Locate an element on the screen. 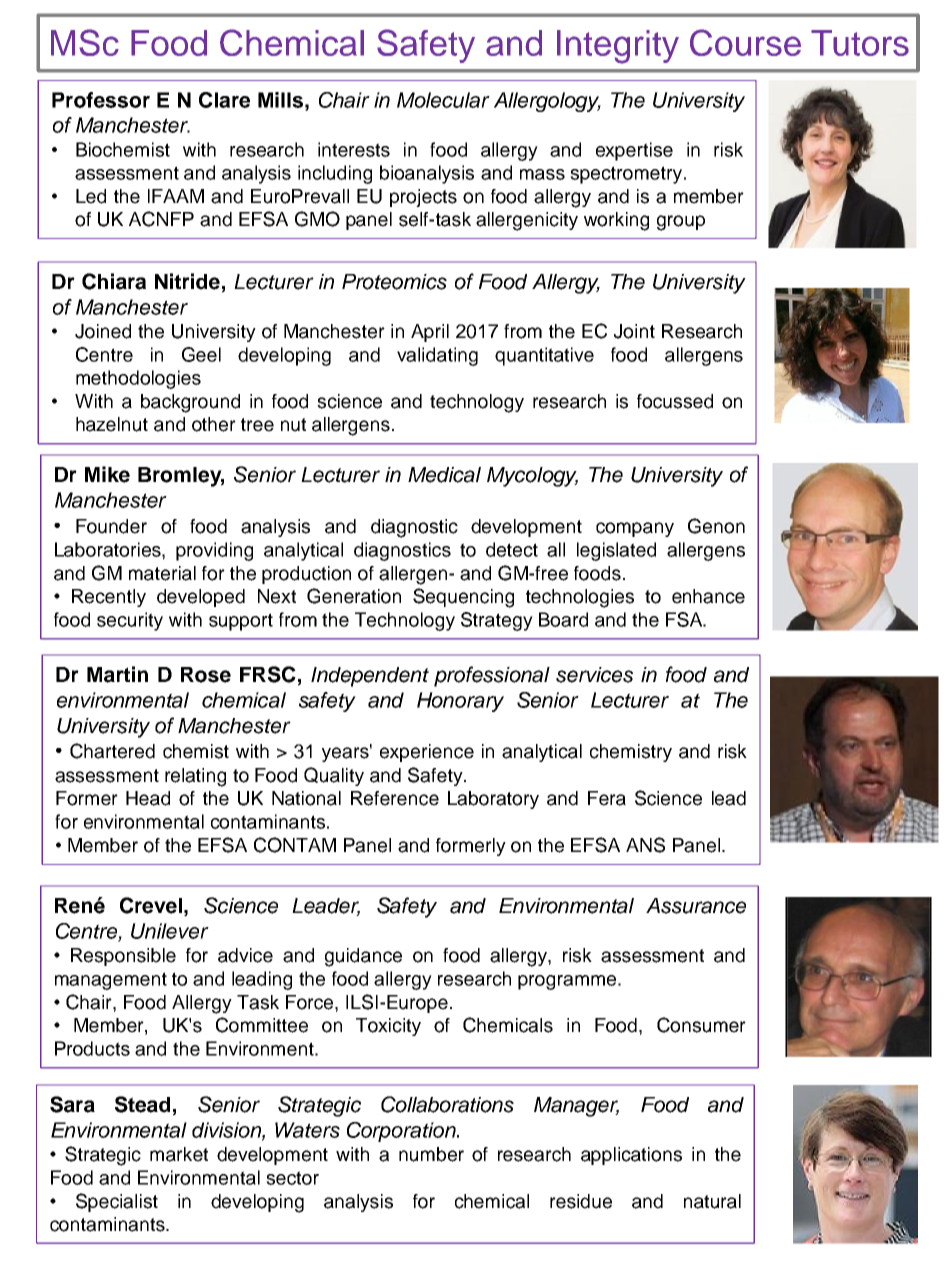 The image size is (952, 1270). Founder is located at coordinates (111, 526).
